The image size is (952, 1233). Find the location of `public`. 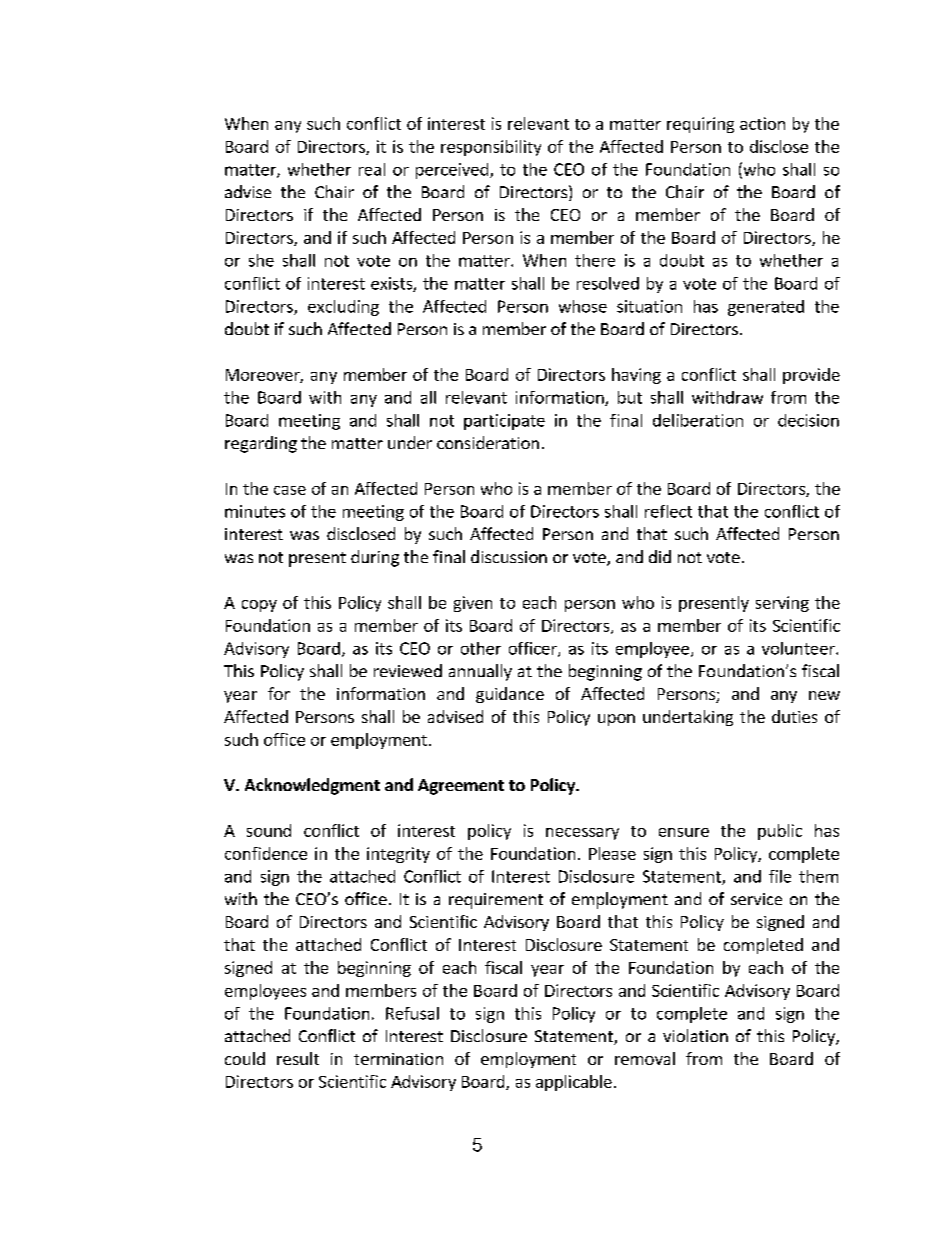

public is located at coordinates (780, 832).
